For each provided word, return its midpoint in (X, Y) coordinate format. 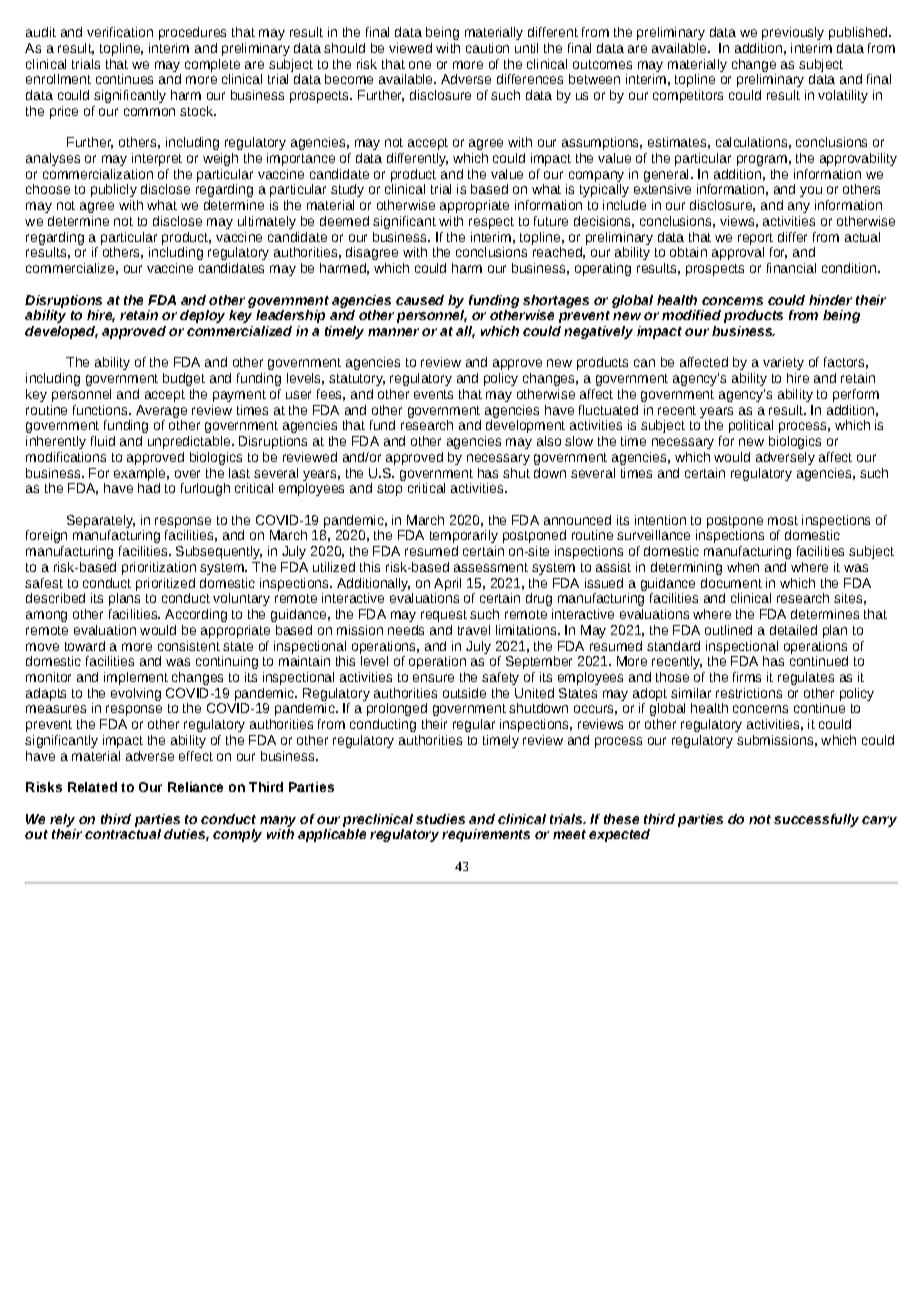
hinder (830, 300)
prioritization (159, 568)
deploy (202, 316)
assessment (491, 567)
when (743, 567)
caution (487, 48)
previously (793, 33)
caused (420, 300)
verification (120, 32)
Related (92, 787)
